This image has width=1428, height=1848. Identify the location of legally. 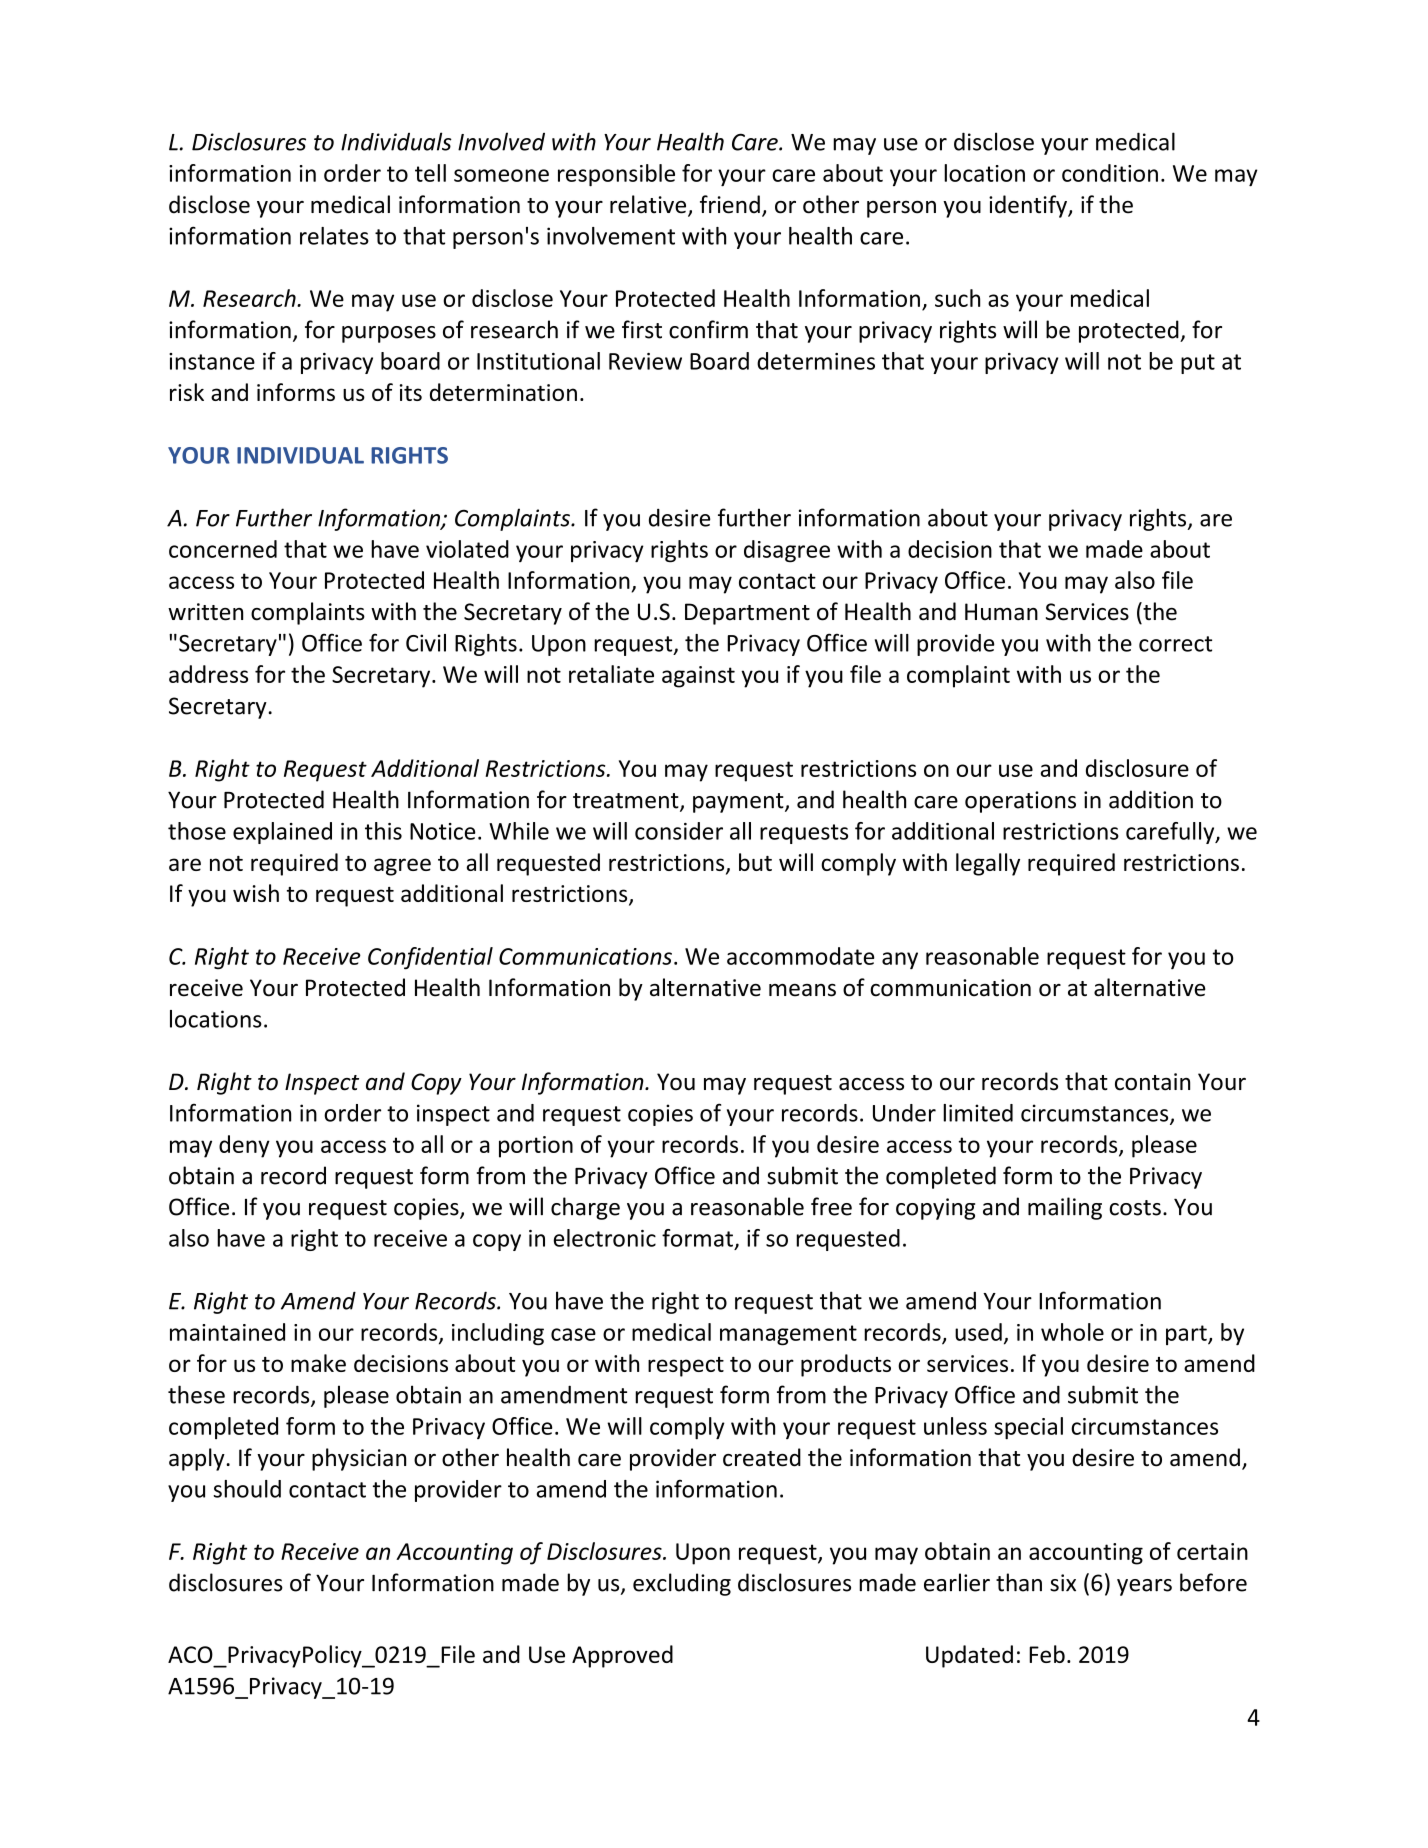
(988, 864).
